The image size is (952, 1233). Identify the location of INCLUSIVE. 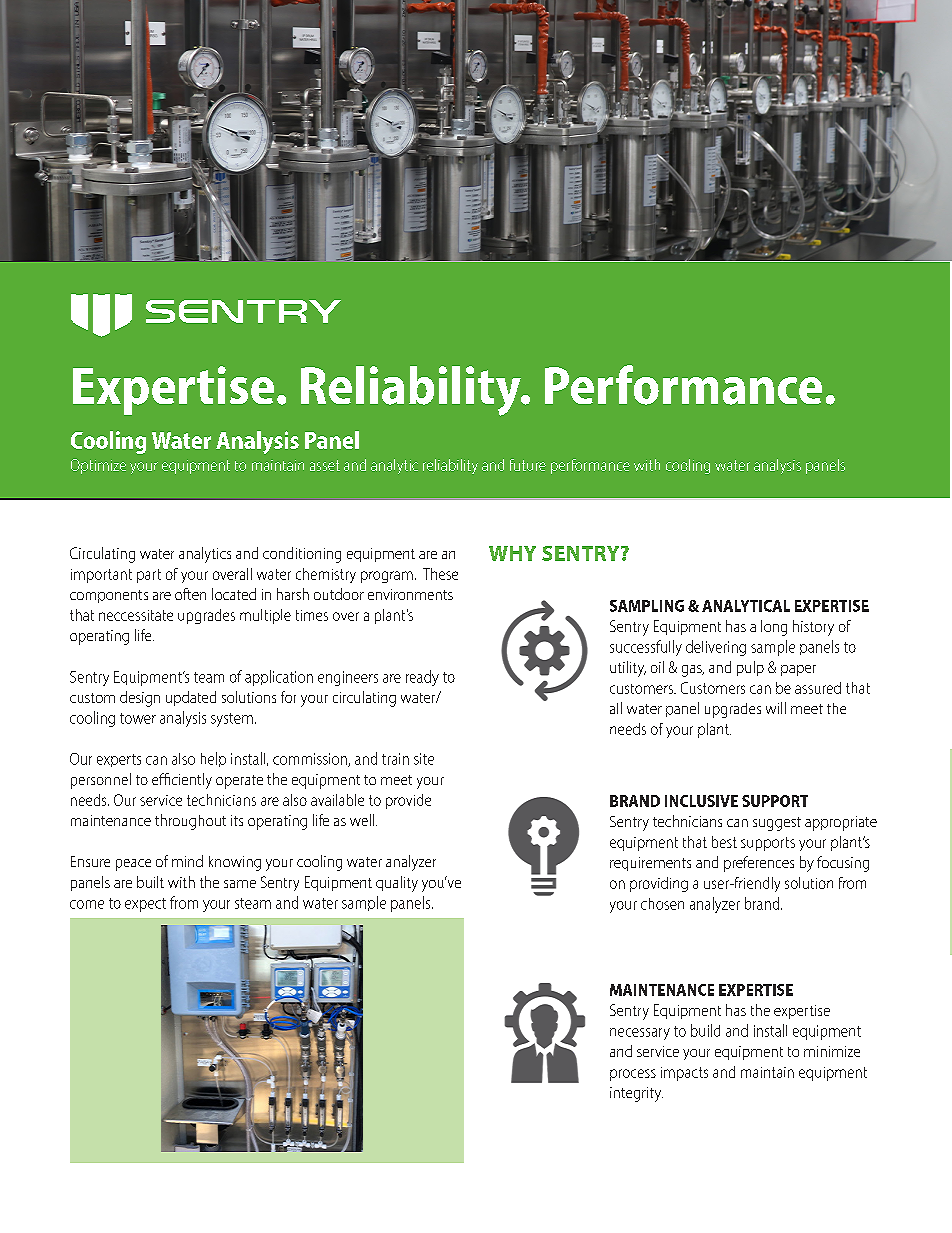
(701, 801).
